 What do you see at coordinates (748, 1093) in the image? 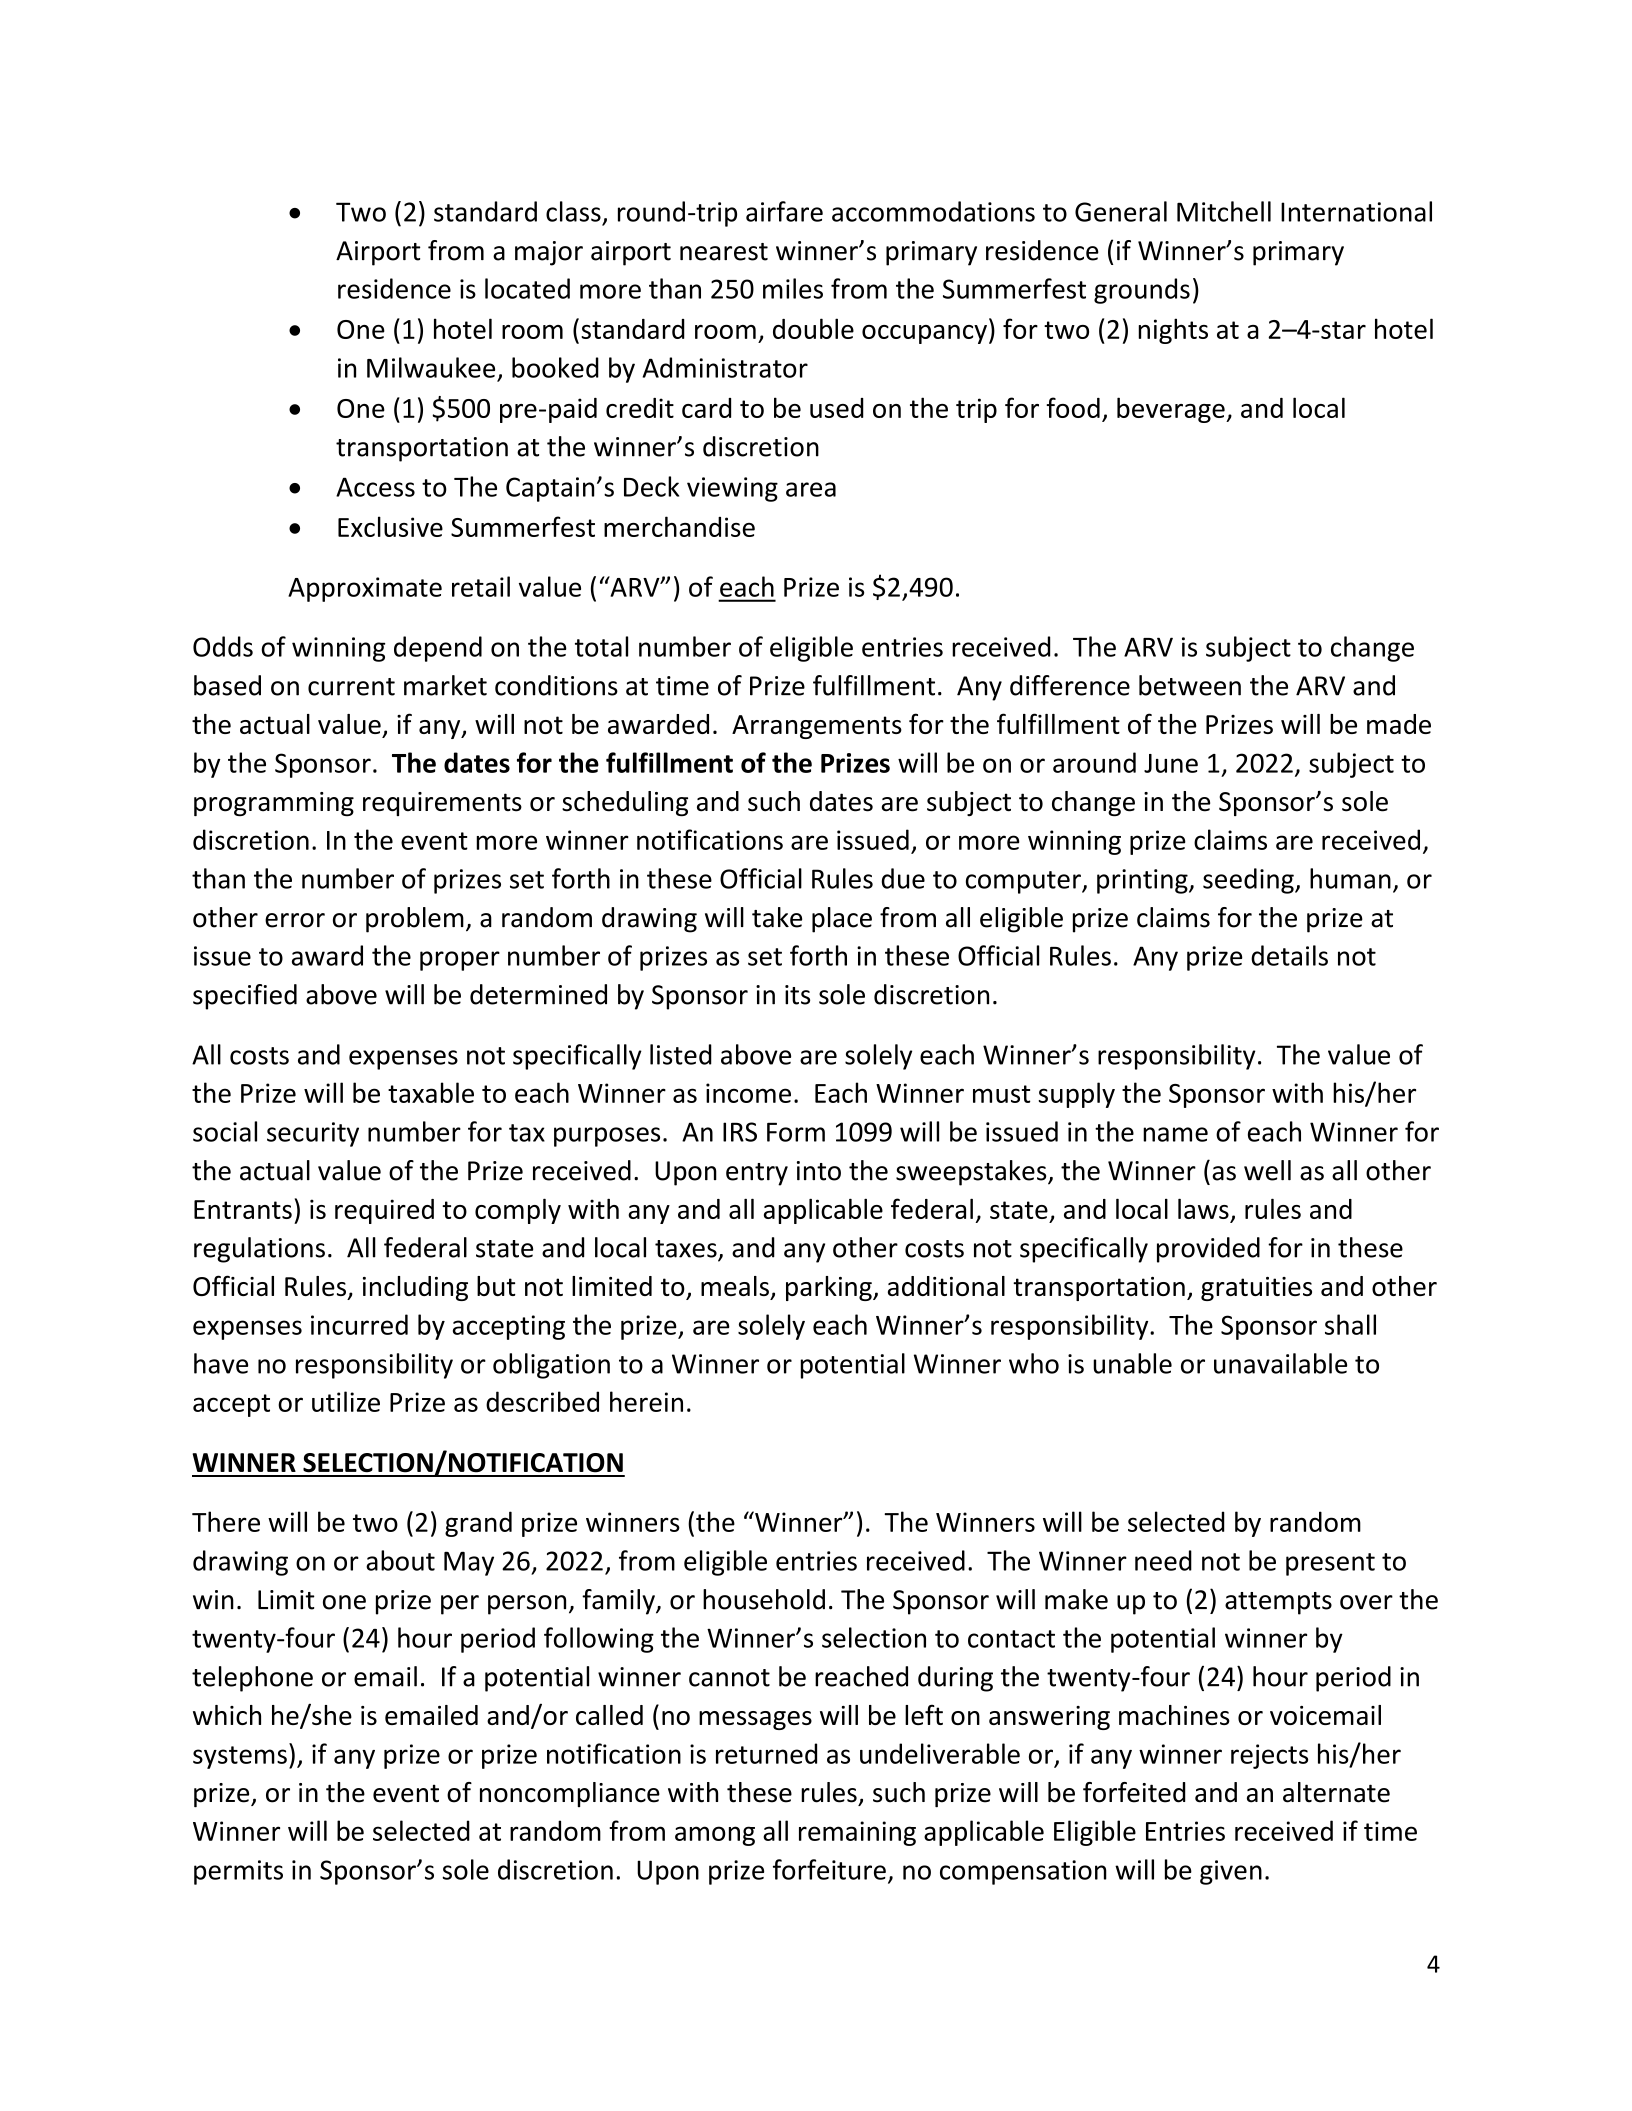
I see `income` at bounding box center [748, 1093].
